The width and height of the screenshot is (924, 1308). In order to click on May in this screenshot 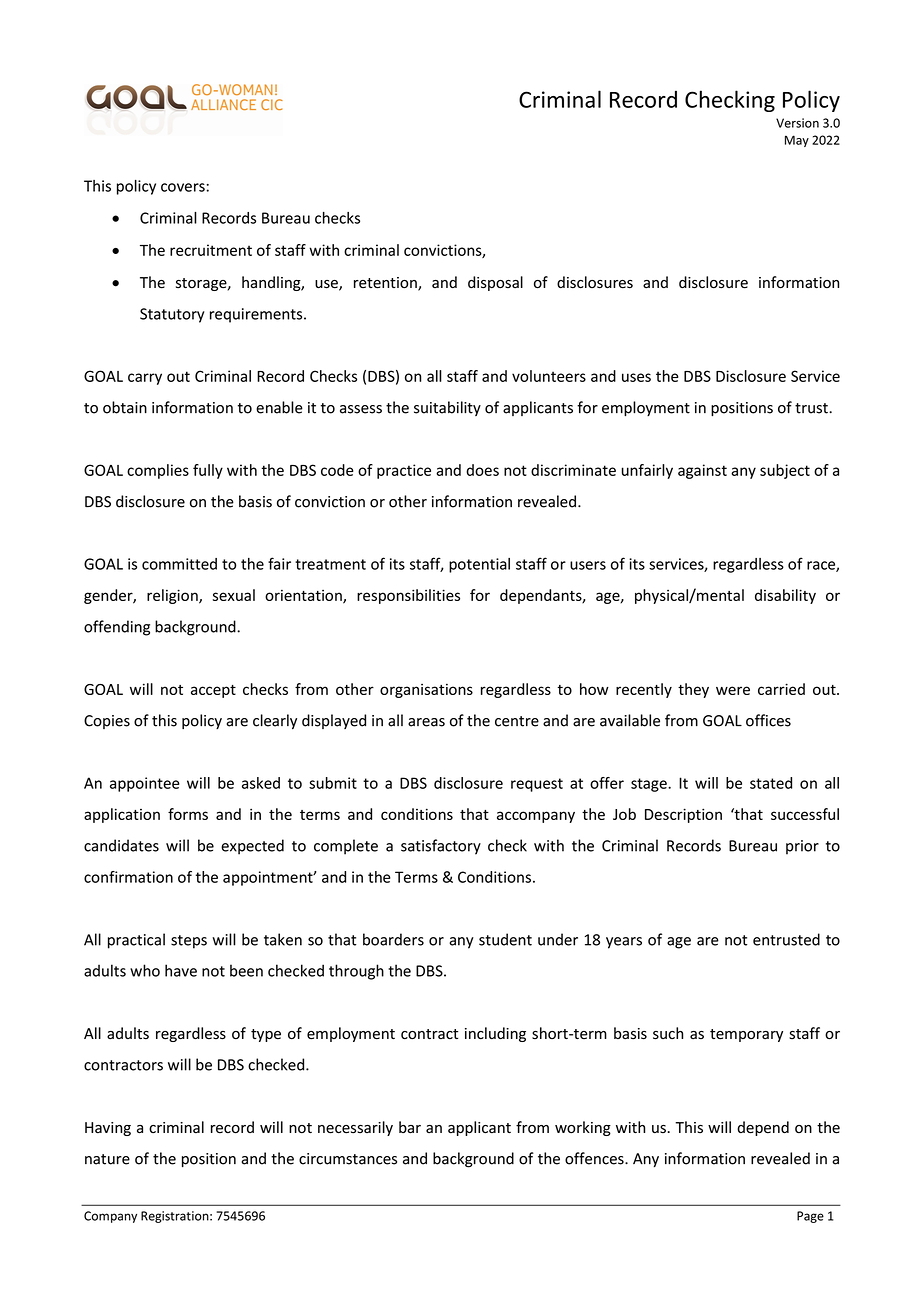, I will do `click(797, 141)`.
